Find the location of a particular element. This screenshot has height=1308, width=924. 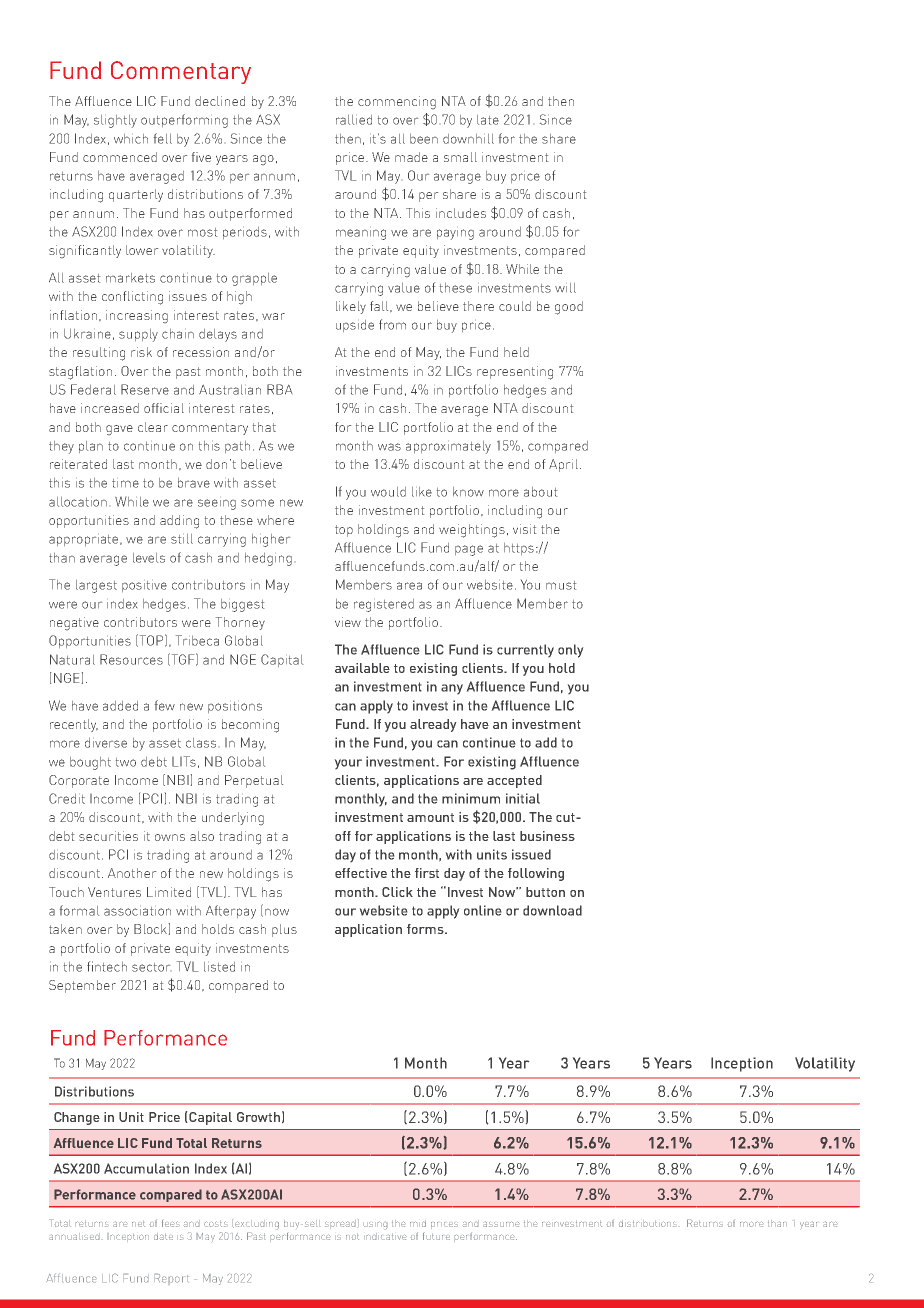

plus is located at coordinates (284, 930).
